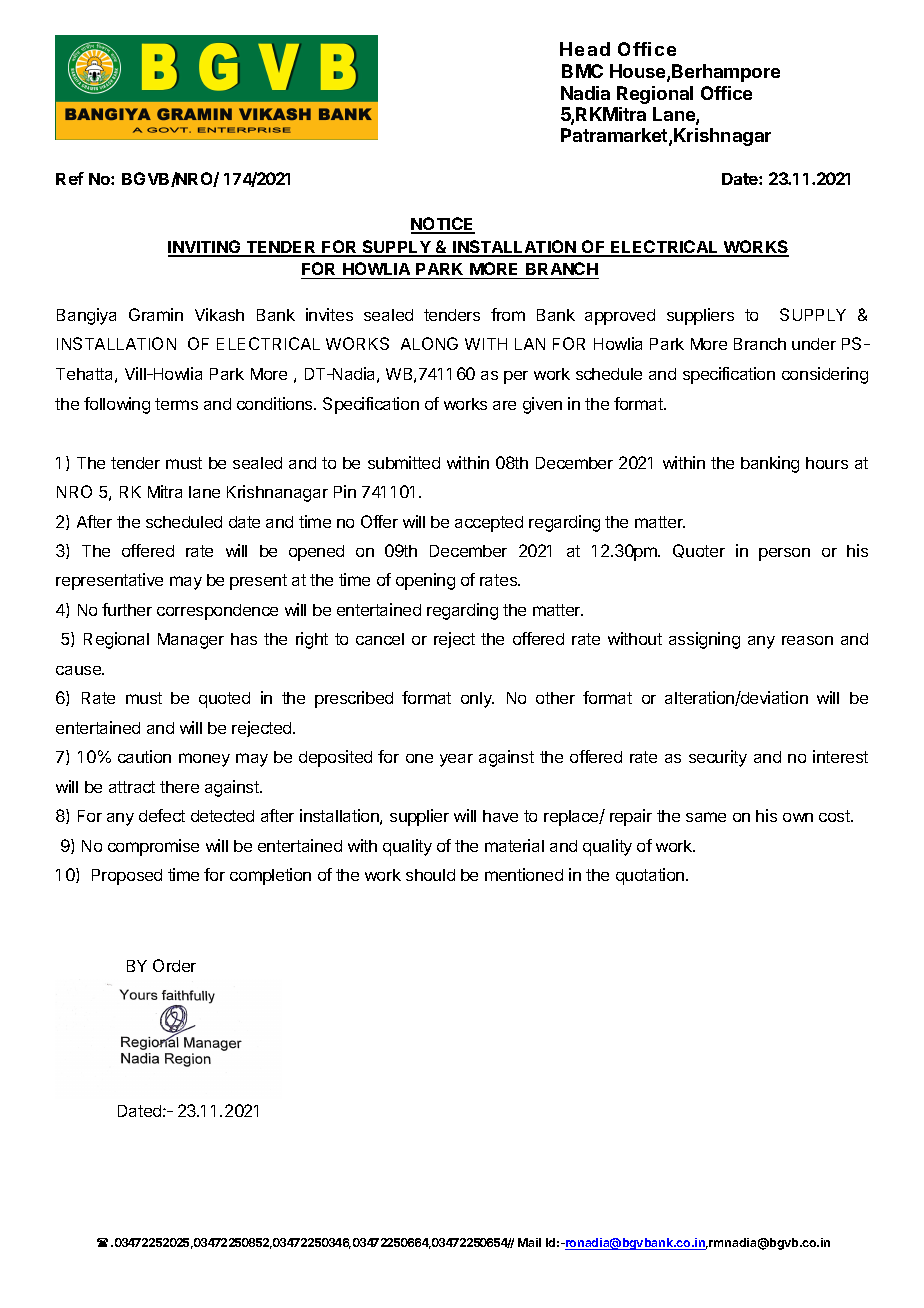 This page has width=924, height=1308. I want to click on assigning, so click(704, 640).
